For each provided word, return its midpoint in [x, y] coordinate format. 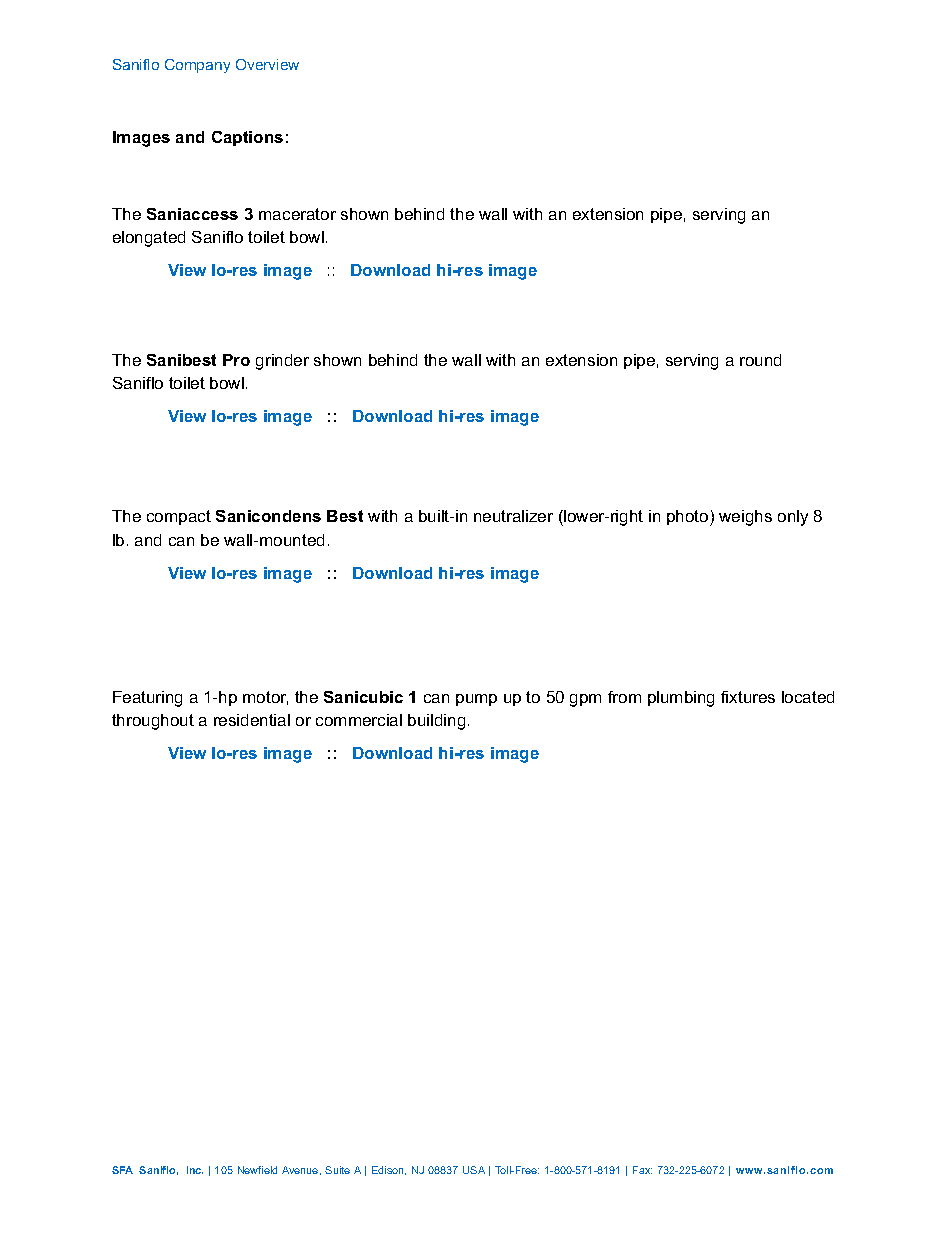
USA [474, 1170]
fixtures [748, 697]
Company [197, 66]
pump [476, 700]
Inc [195, 1170]
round [760, 360]
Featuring [147, 699]
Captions [247, 138]
